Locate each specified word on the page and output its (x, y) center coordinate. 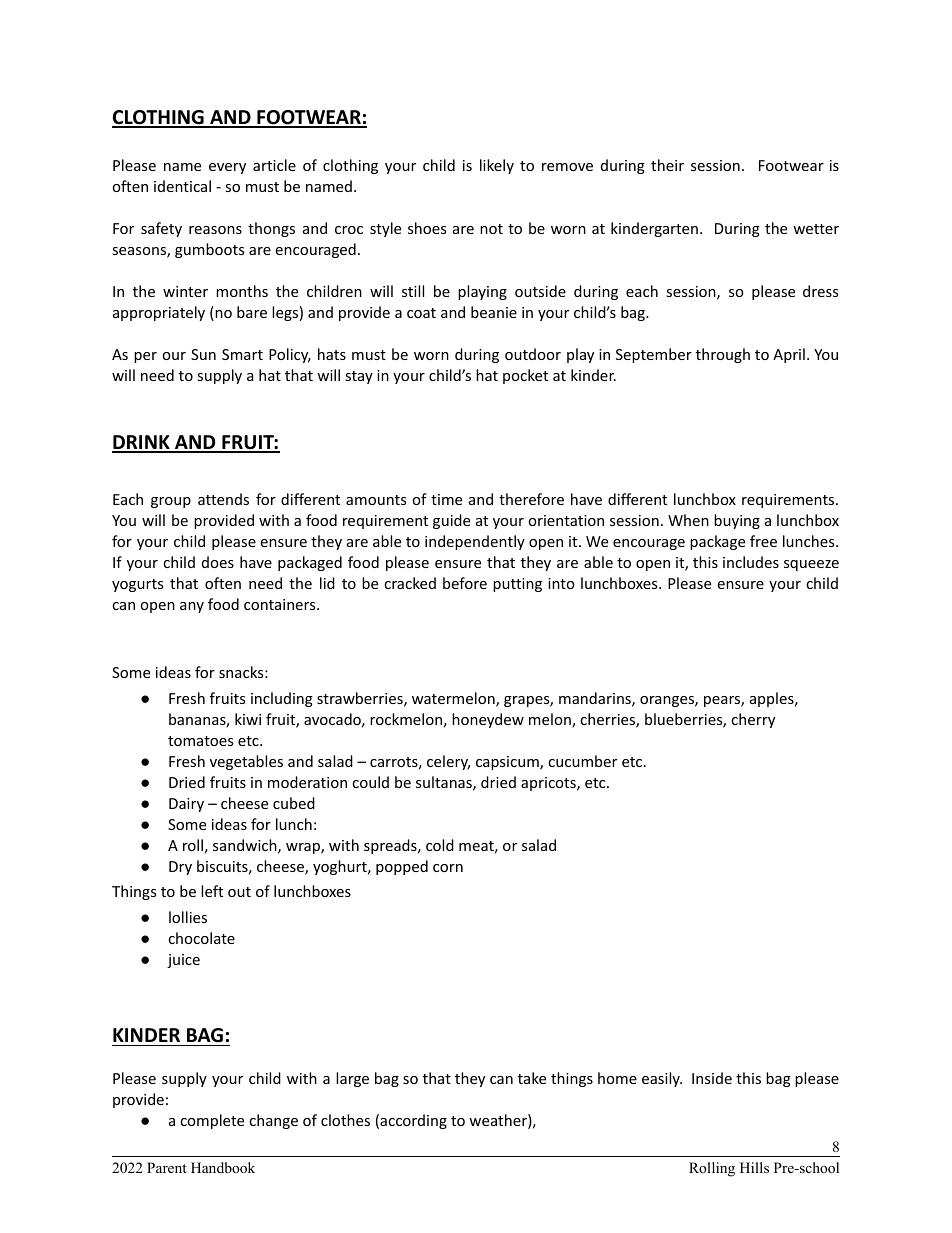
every (227, 168)
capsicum (508, 763)
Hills (754, 1167)
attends (223, 499)
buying (737, 521)
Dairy (186, 805)
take (532, 1078)
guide (451, 521)
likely (497, 166)
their (667, 165)
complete (212, 1121)
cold (440, 845)
